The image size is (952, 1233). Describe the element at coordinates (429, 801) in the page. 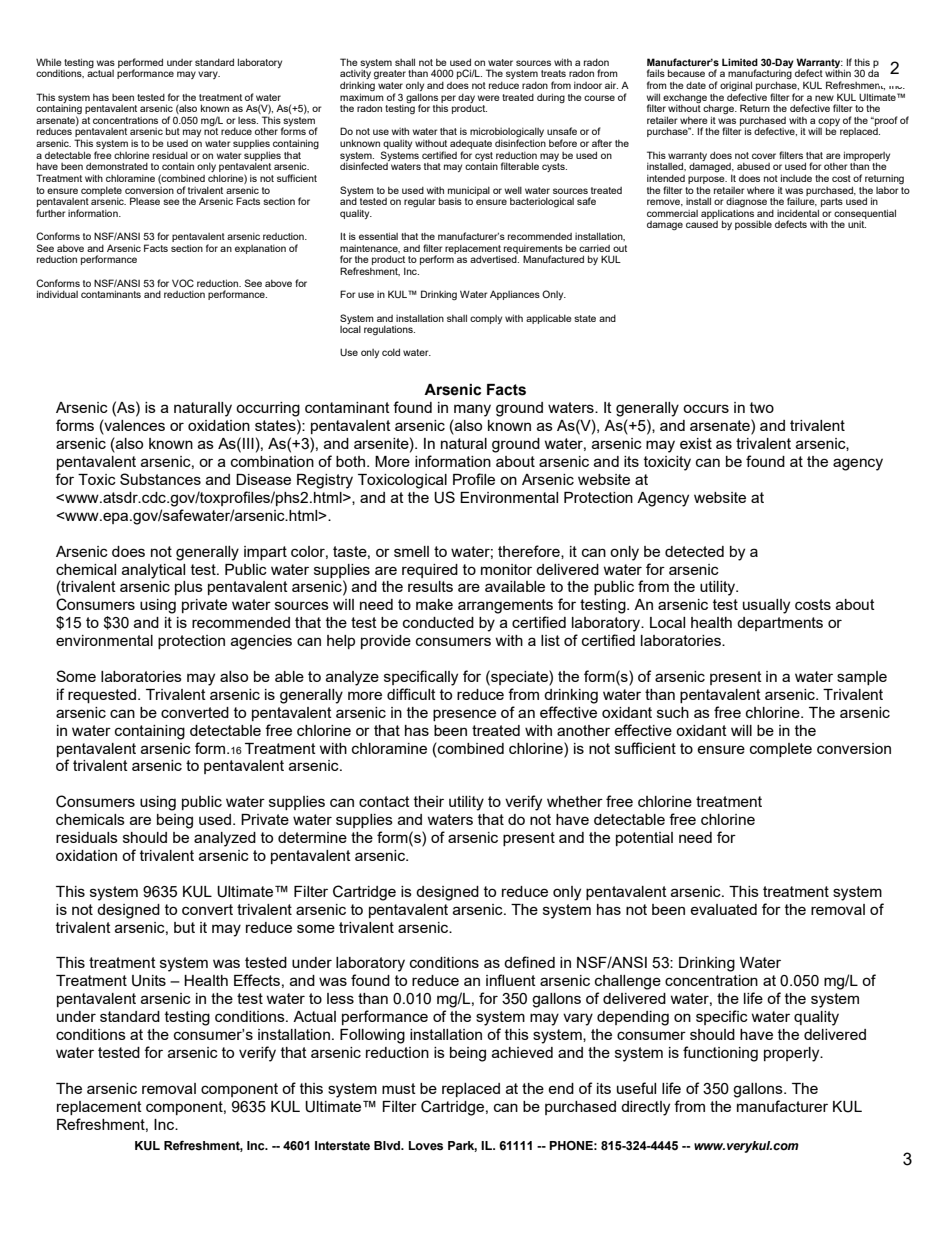

I see `their` at that location.
